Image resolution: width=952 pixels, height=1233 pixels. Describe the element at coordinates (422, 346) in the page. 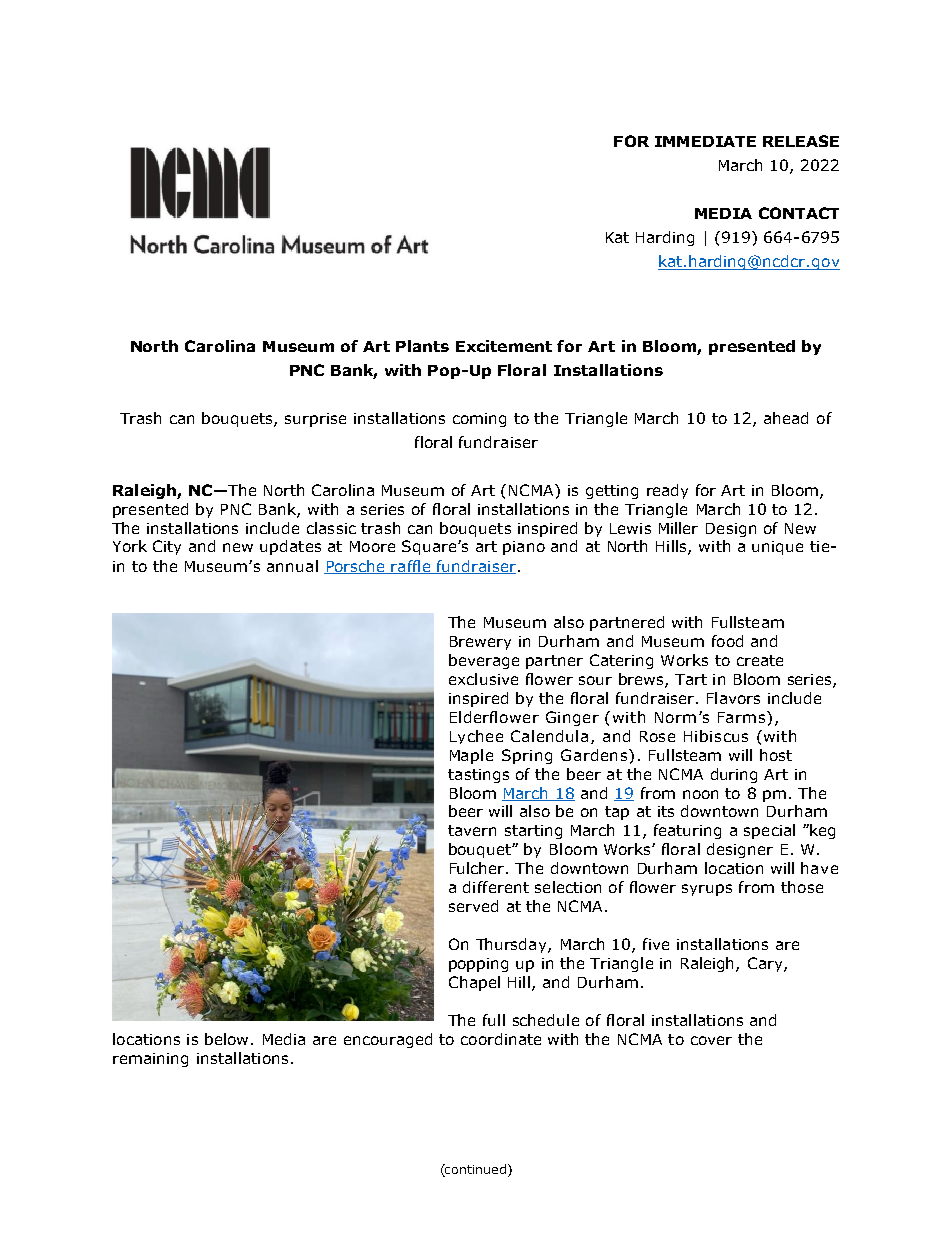

I see `Plants` at that location.
